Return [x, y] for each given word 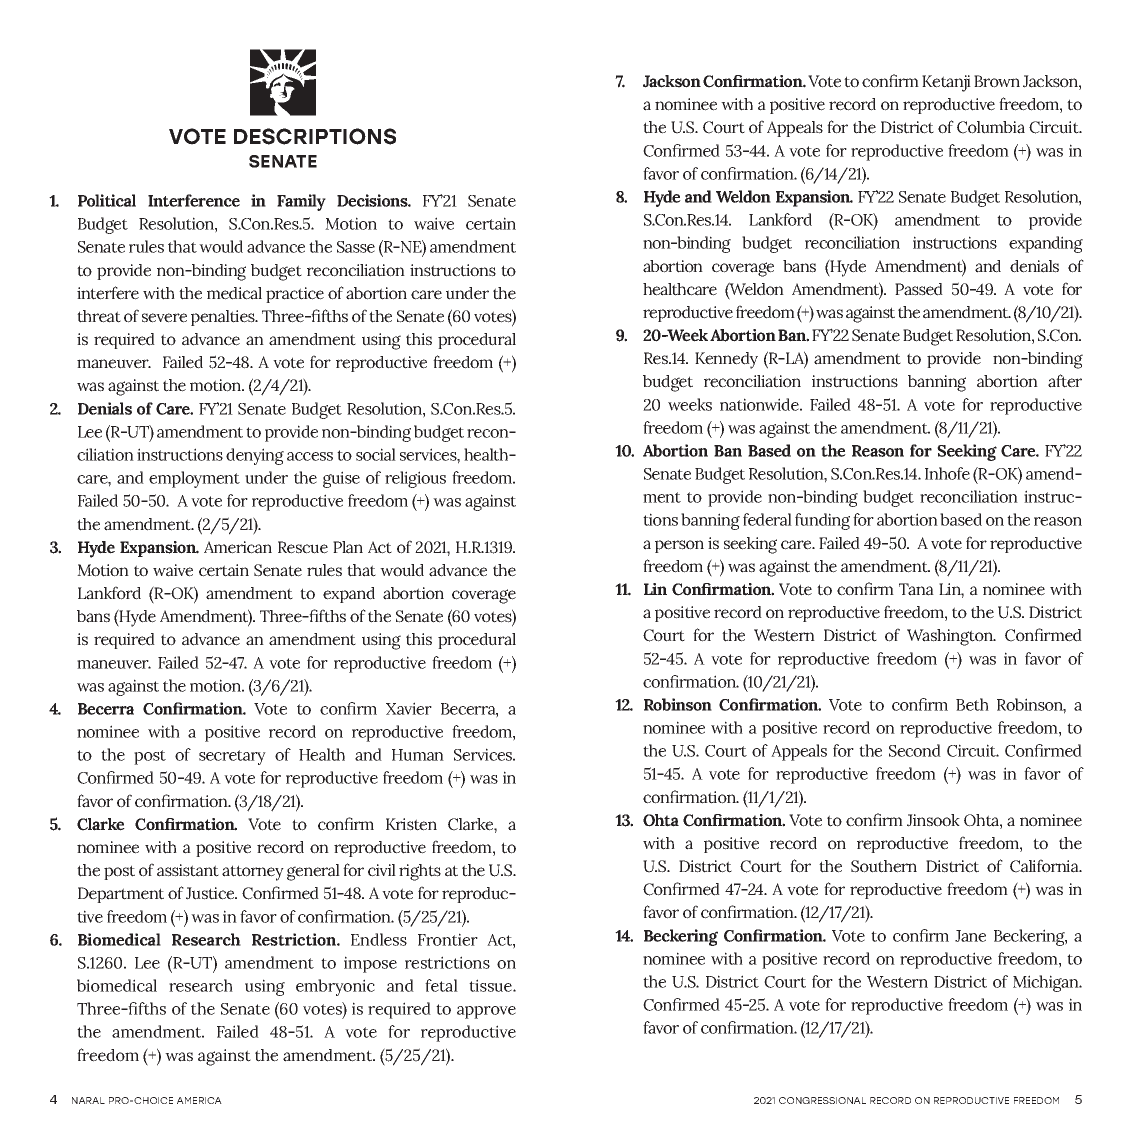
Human [418, 755]
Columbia [991, 127]
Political [107, 200]
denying [255, 456]
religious [415, 479]
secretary [232, 757]
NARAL [88, 1100]
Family [301, 202]
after [1065, 381]
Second [915, 750]
